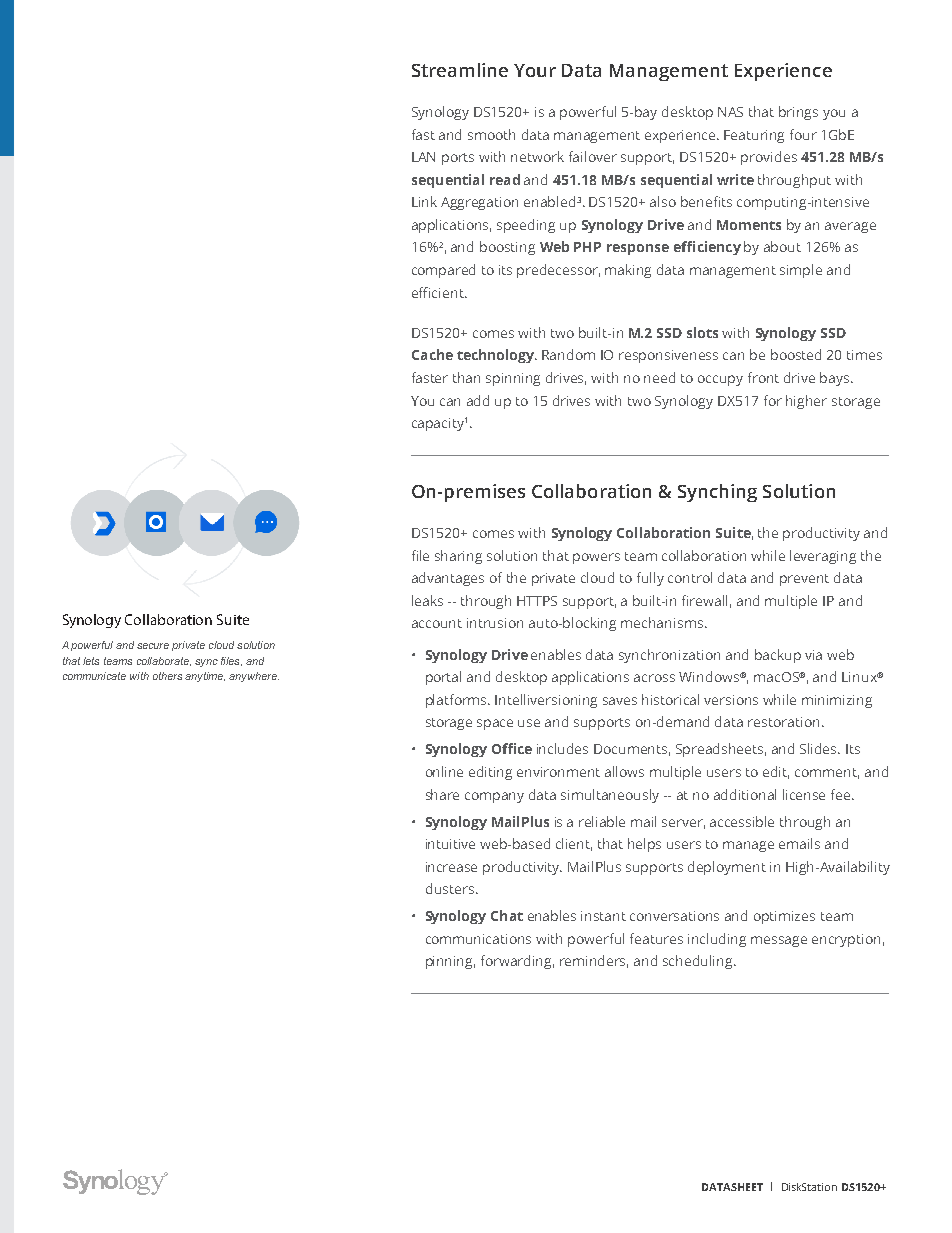  I want to click on simple, so click(801, 271).
